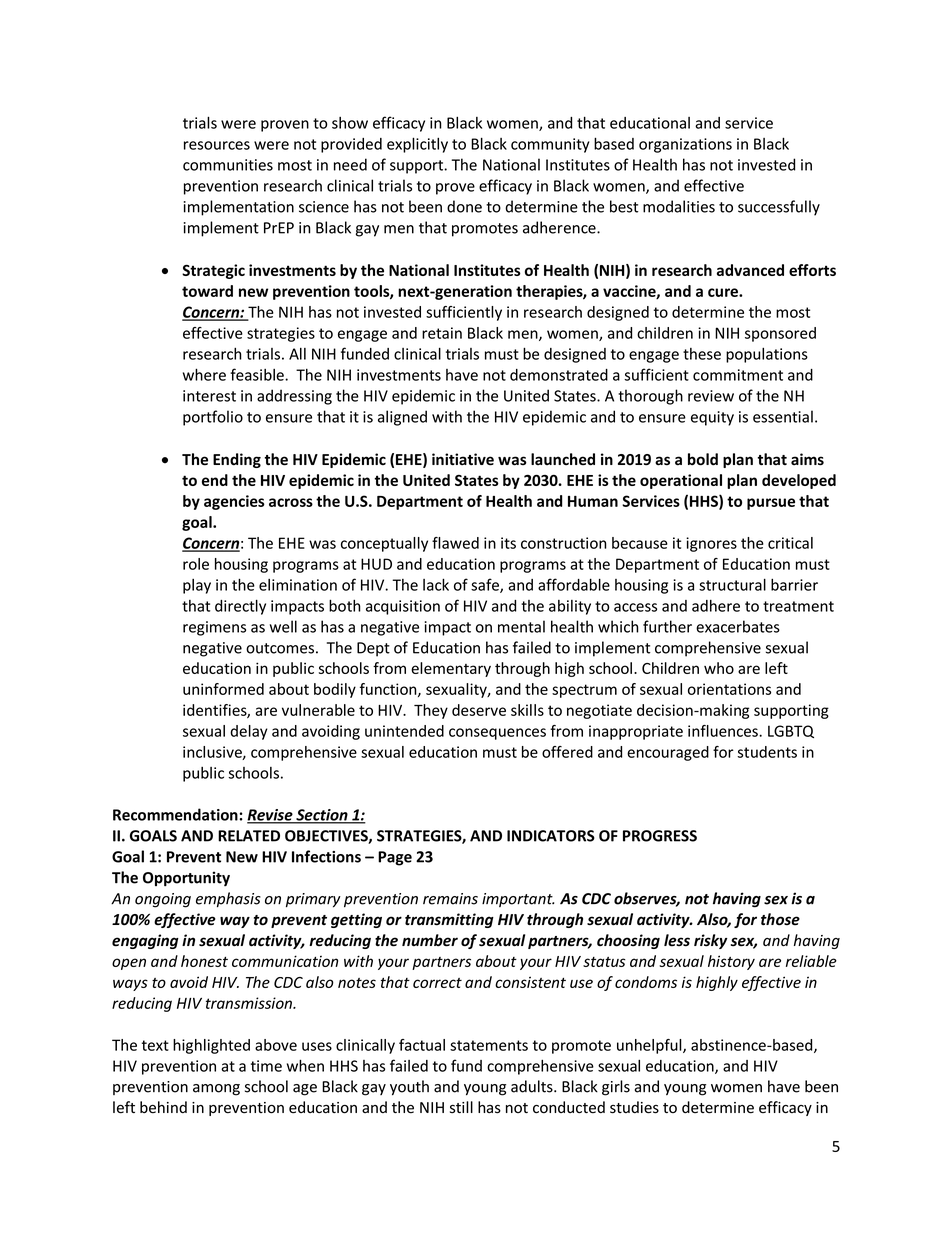 The width and height of the document is (952, 1233). I want to click on explicitly, so click(417, 145).
